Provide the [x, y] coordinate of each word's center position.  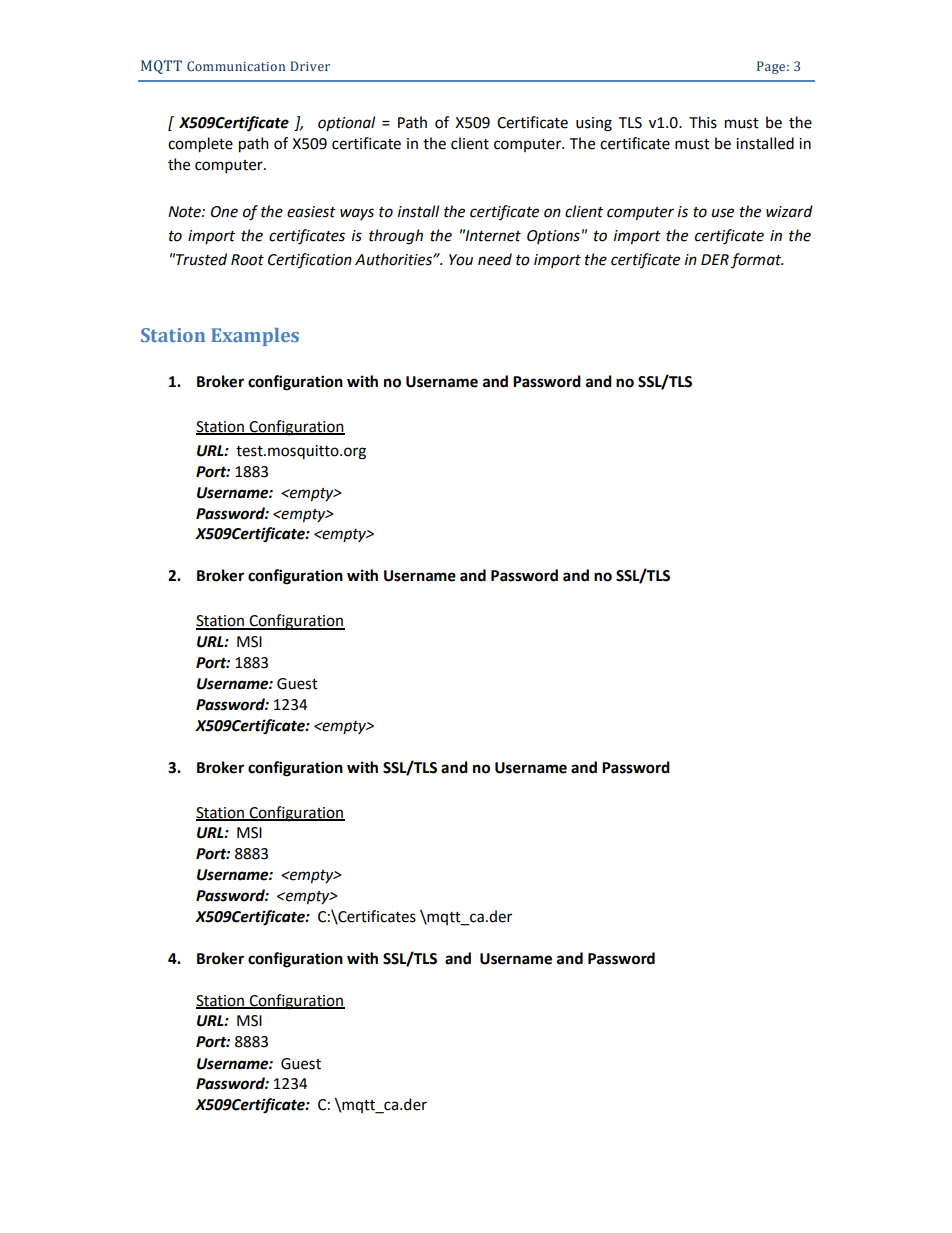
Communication [236, 66]
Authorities [394, 259]
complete [200, 145]
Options [553, 237]
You [461, 260]
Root [247, 260]
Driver [310, 66]
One [224, 212]
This [703, 122]
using [594, 124]
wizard [789, 211]
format [757, 260]
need [495, 259]
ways [357, 214]
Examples [255, 337]
